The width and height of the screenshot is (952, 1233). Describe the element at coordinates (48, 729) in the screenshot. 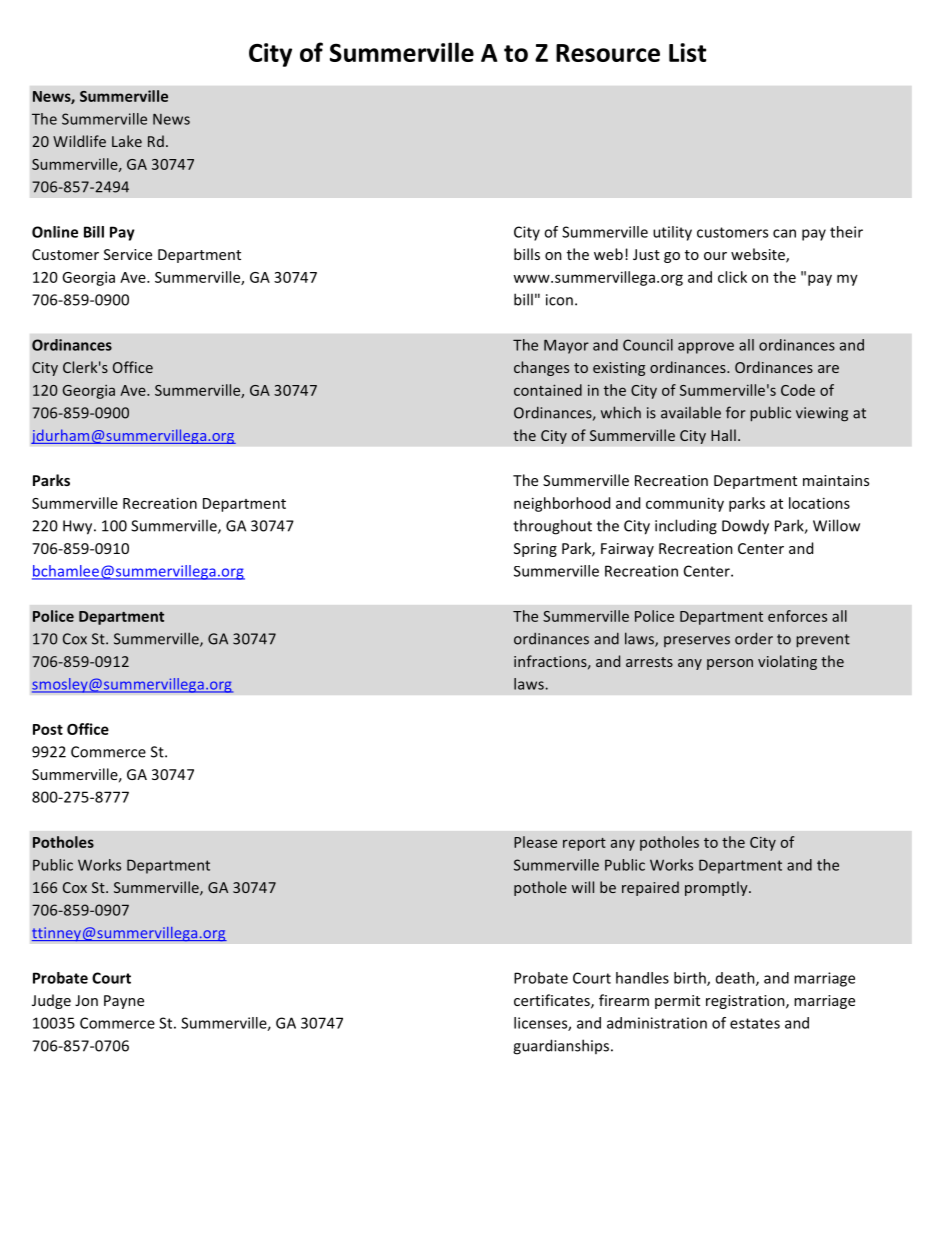

I see `Post` at that location.
